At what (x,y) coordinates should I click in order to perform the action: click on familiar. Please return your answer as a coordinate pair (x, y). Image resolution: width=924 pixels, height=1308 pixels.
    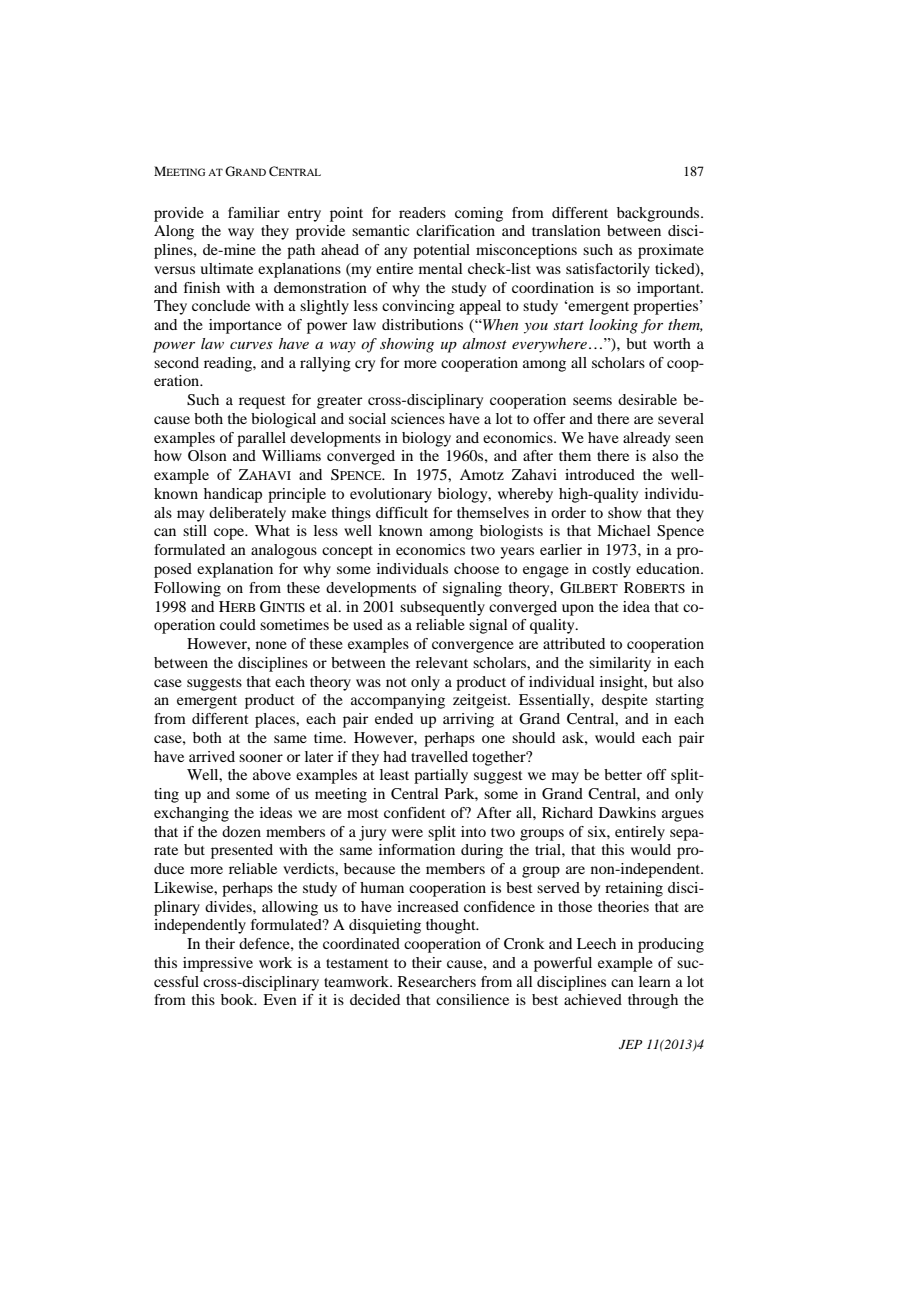
    Looking at the image, I should click on (254, 212).
